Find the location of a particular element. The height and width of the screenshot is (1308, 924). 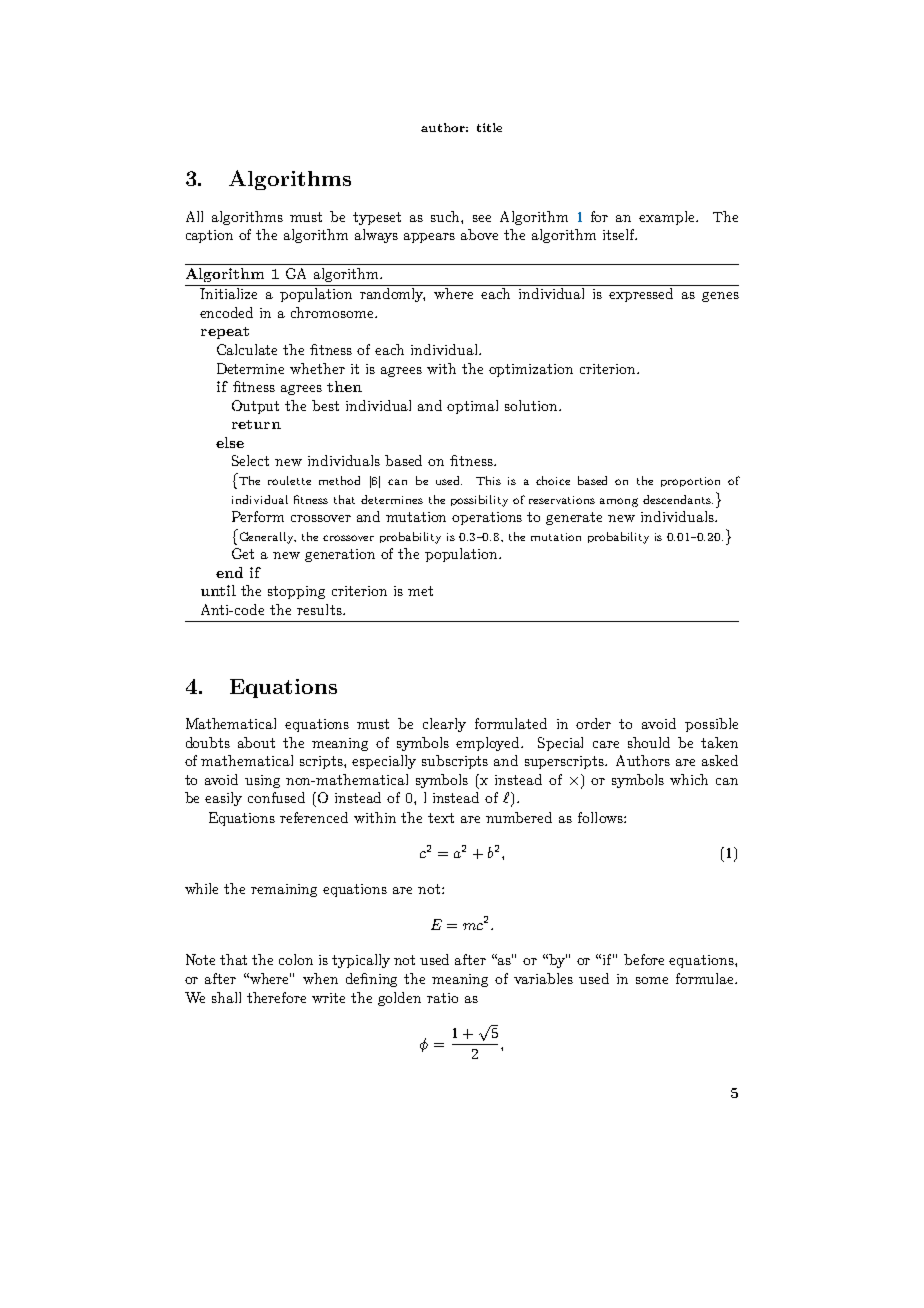

possibility is located at coordinates (479, 501).
